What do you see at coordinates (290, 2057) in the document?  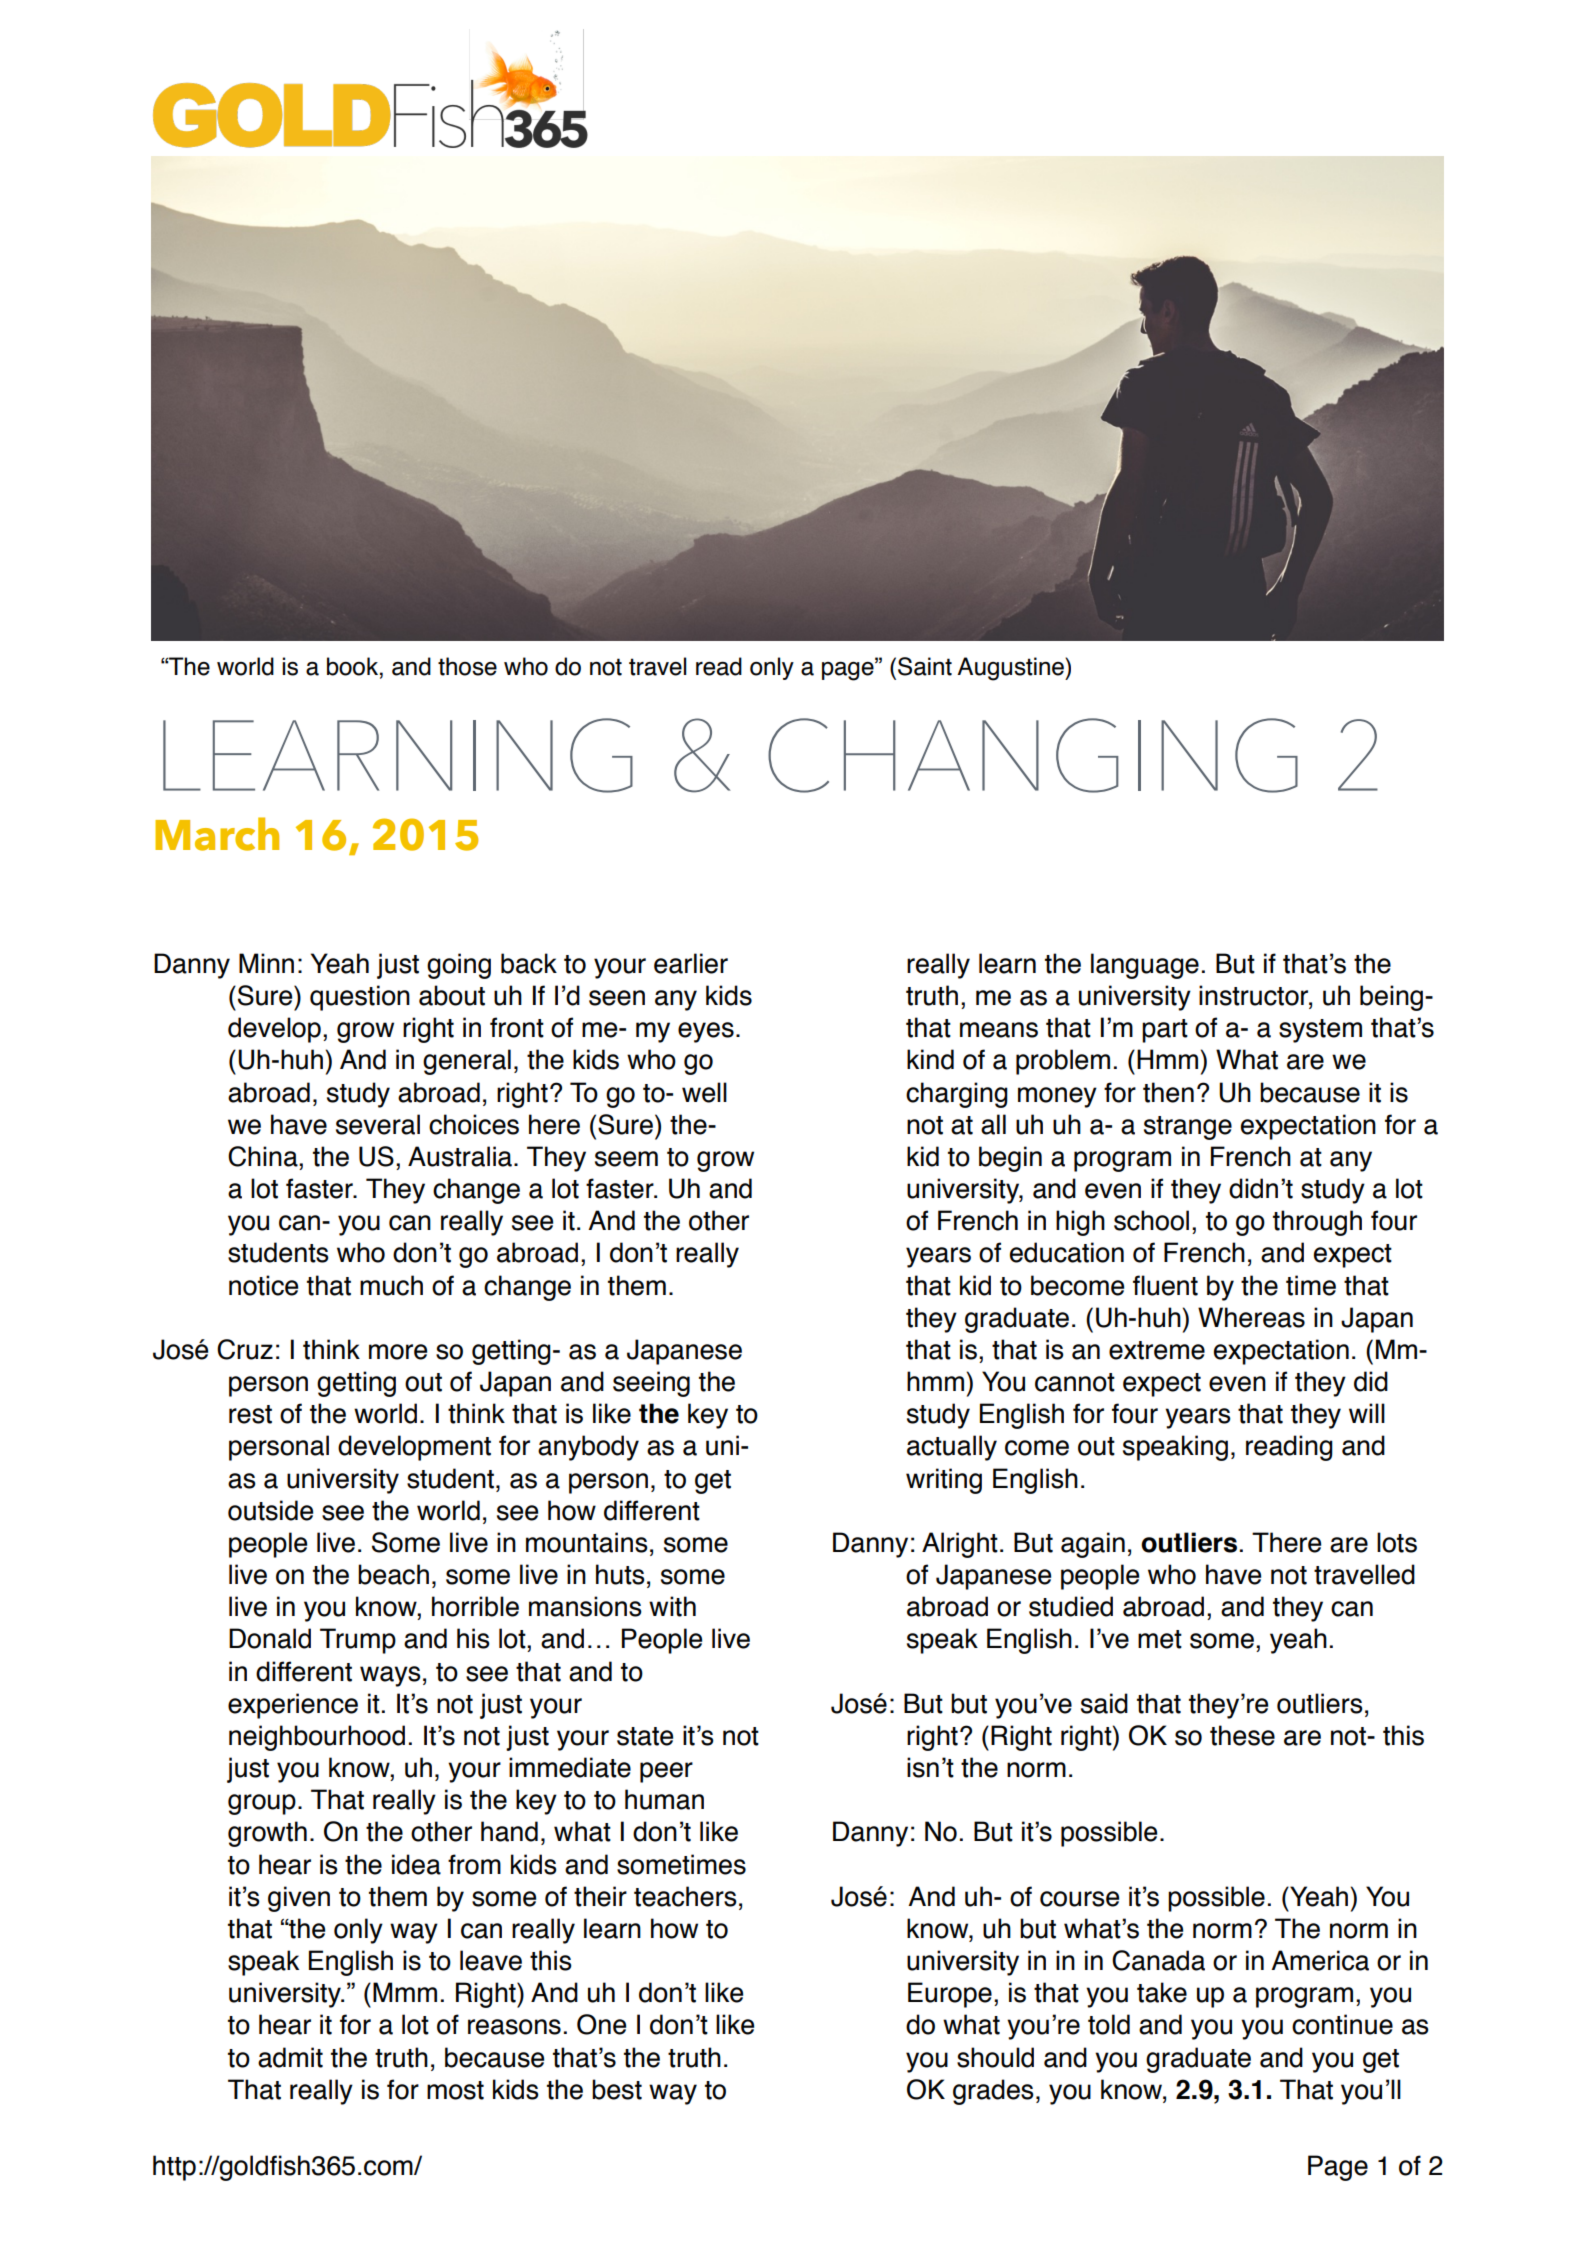 I see `admit` at bounding box center [290, 2057].
